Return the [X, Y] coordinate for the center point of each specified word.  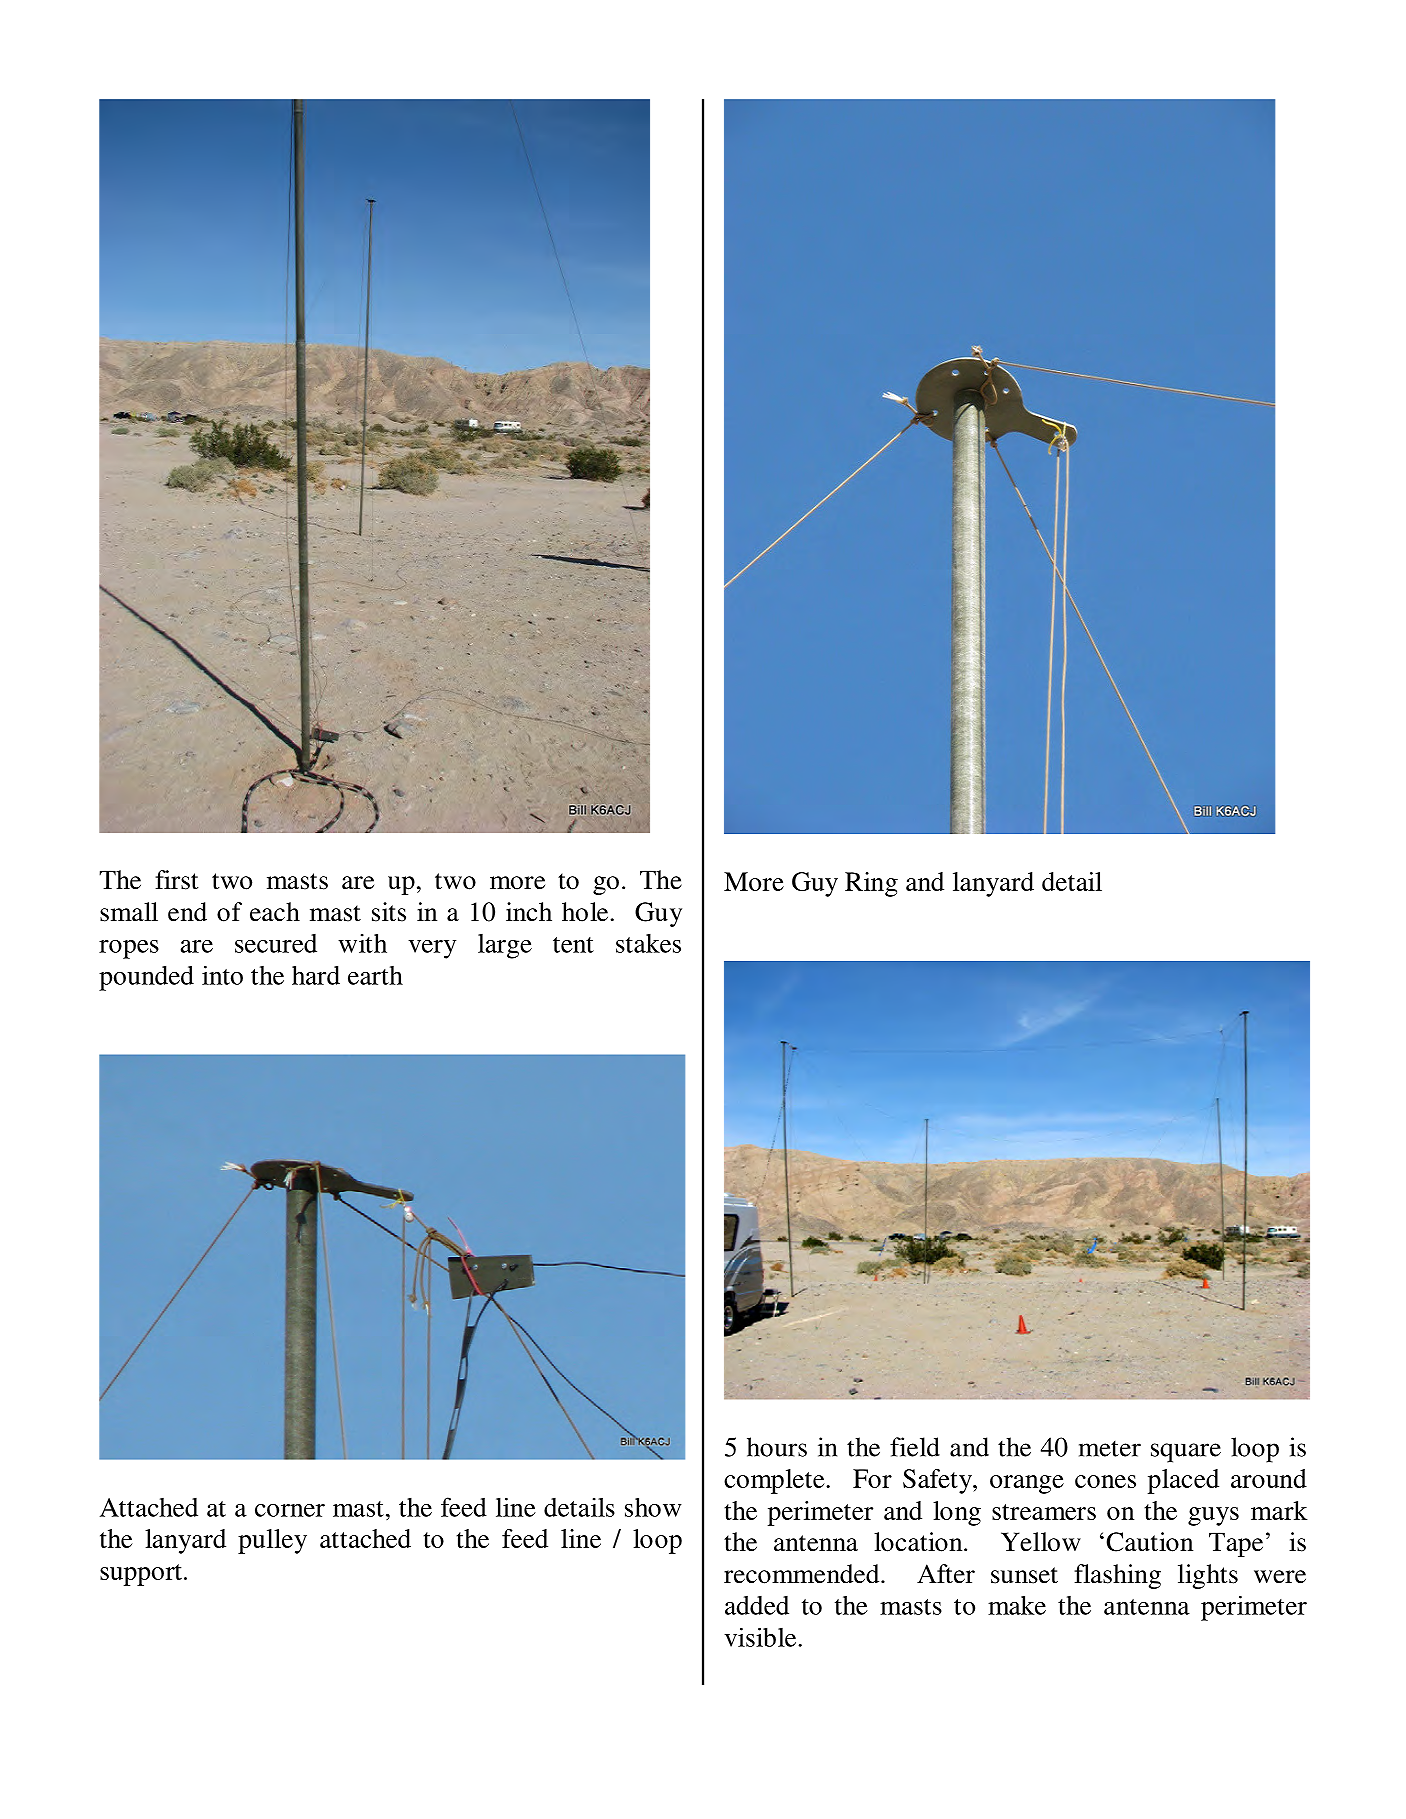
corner [290, 1510]
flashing [1117, 1576]
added [757, 1605]
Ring [871, 884]
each [275, 912]
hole [585, 912]
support [141, 1575]
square [1186, 1453]
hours [777, 1447]
